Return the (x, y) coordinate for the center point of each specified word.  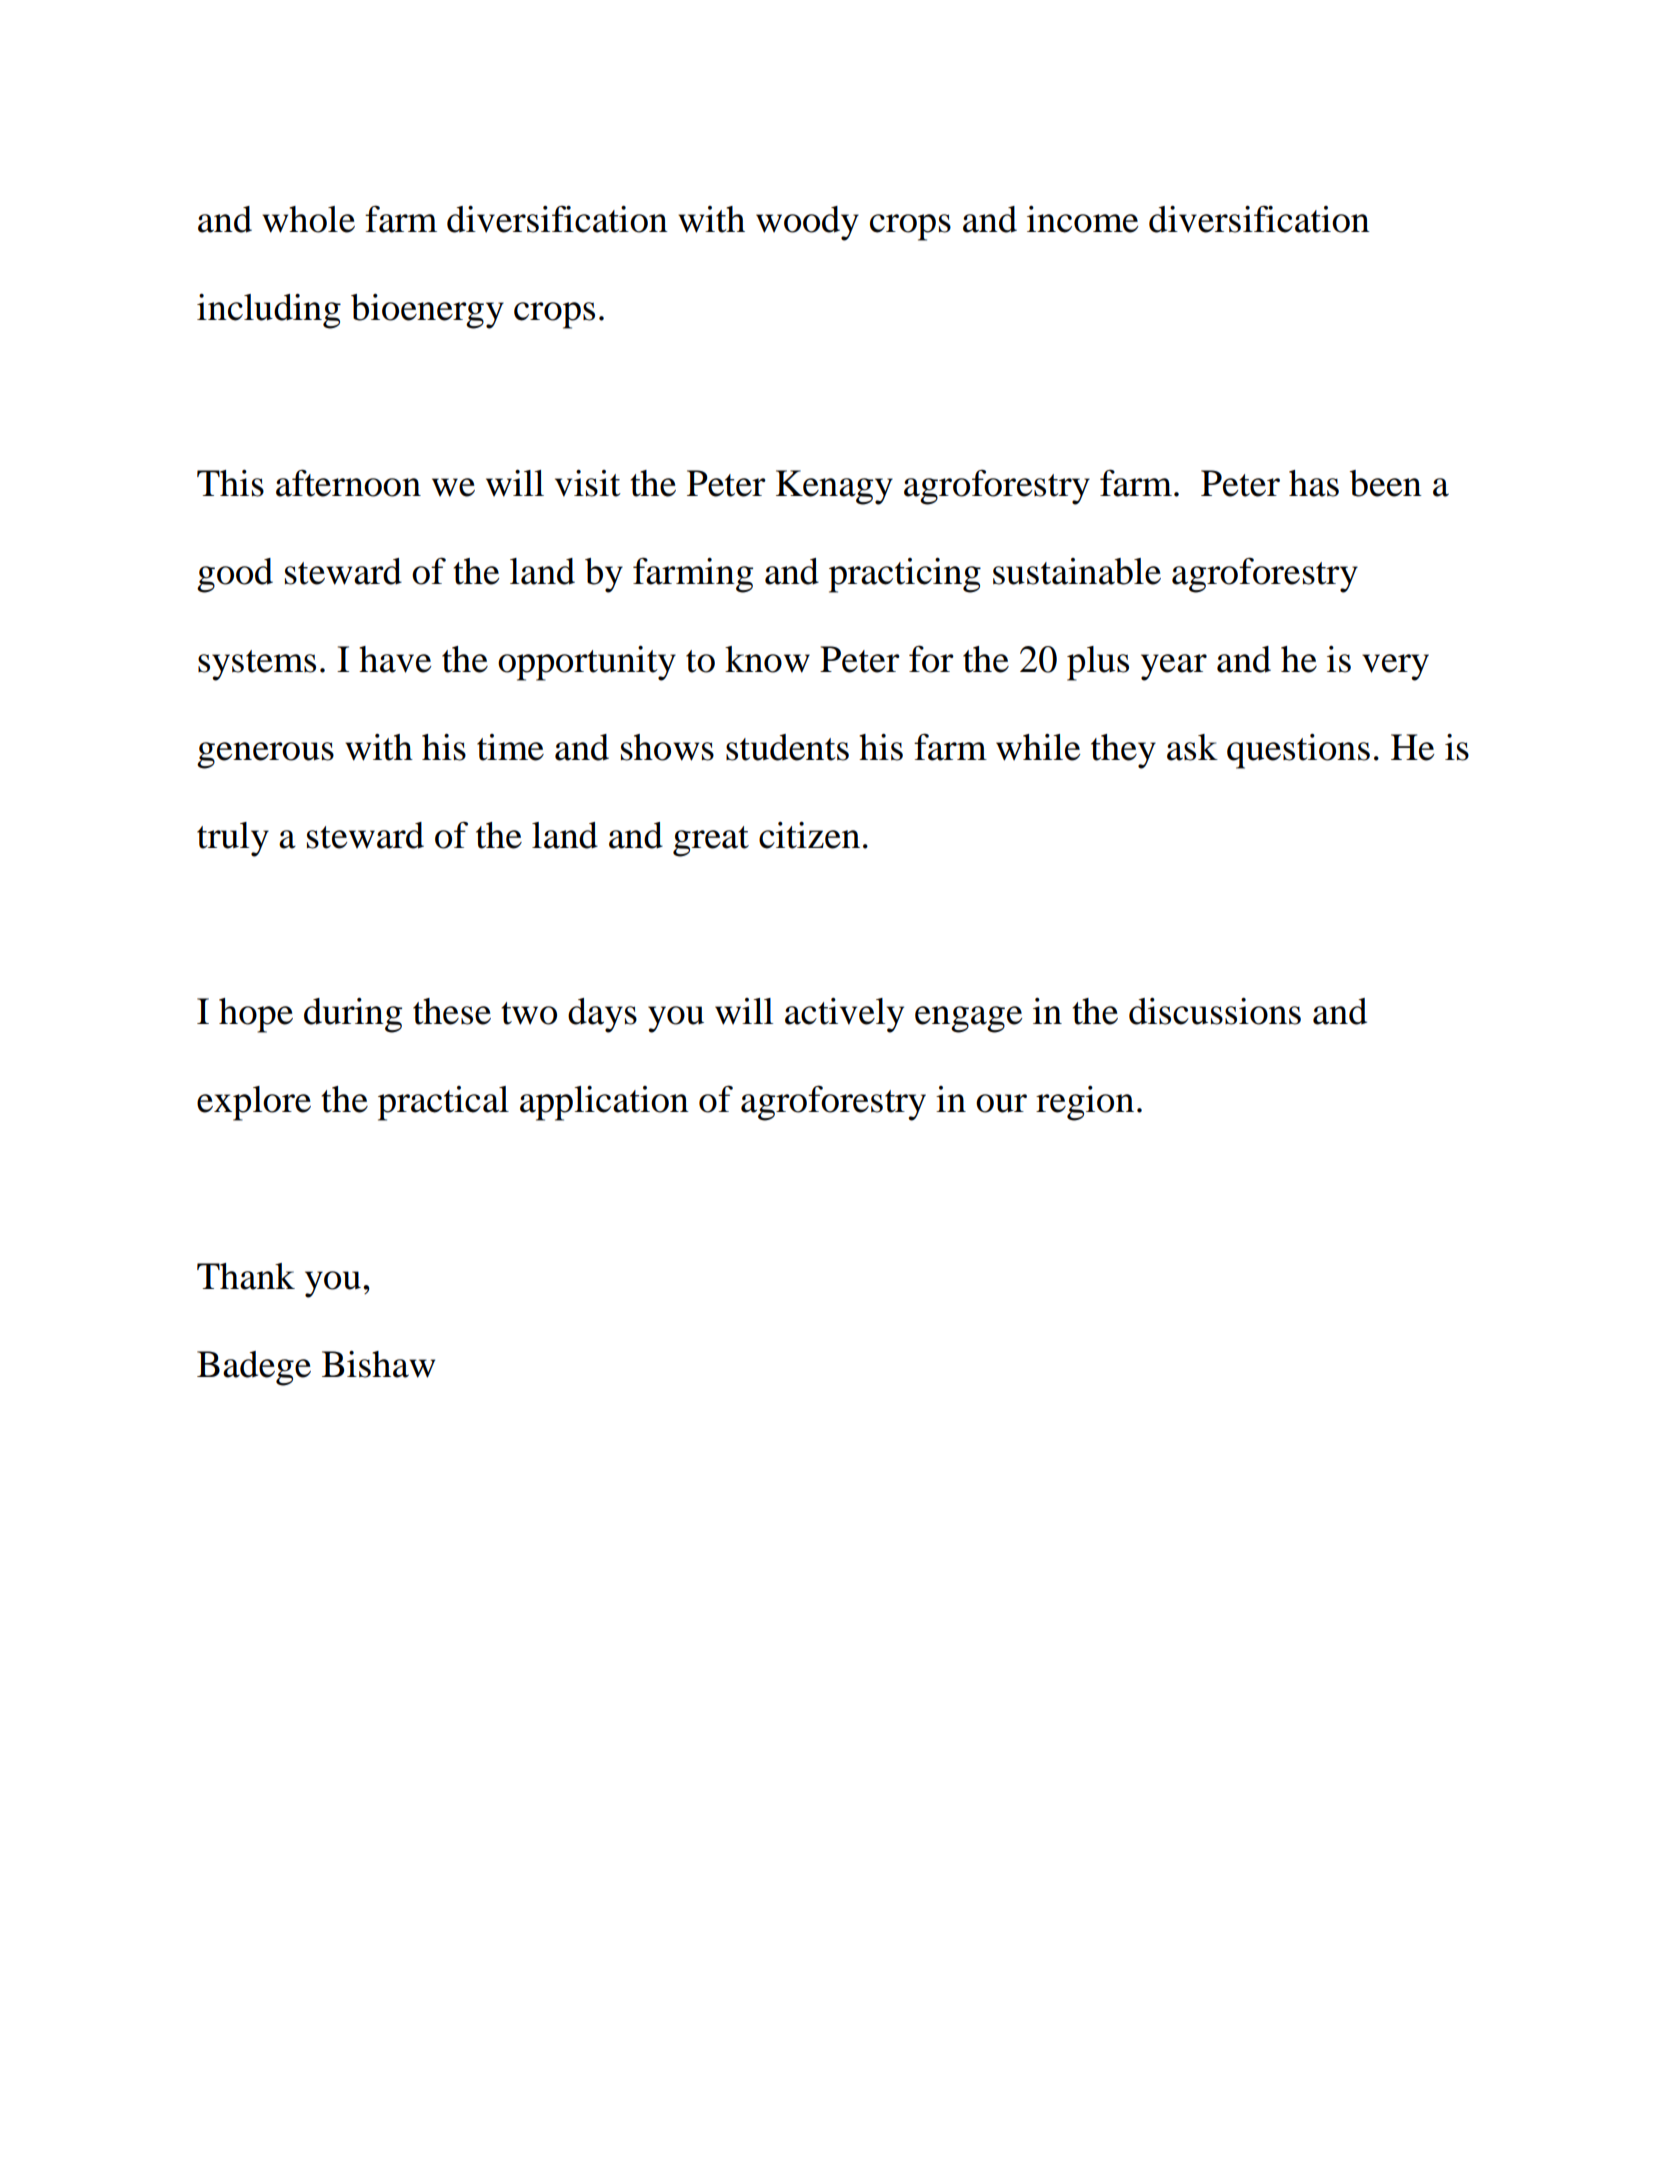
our (1001, 1103)
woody (807, 223)
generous (265, 755)
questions (1298, 751)
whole (308, 219)
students (787, 747)
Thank (246, 1276)
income (1083, 219)
